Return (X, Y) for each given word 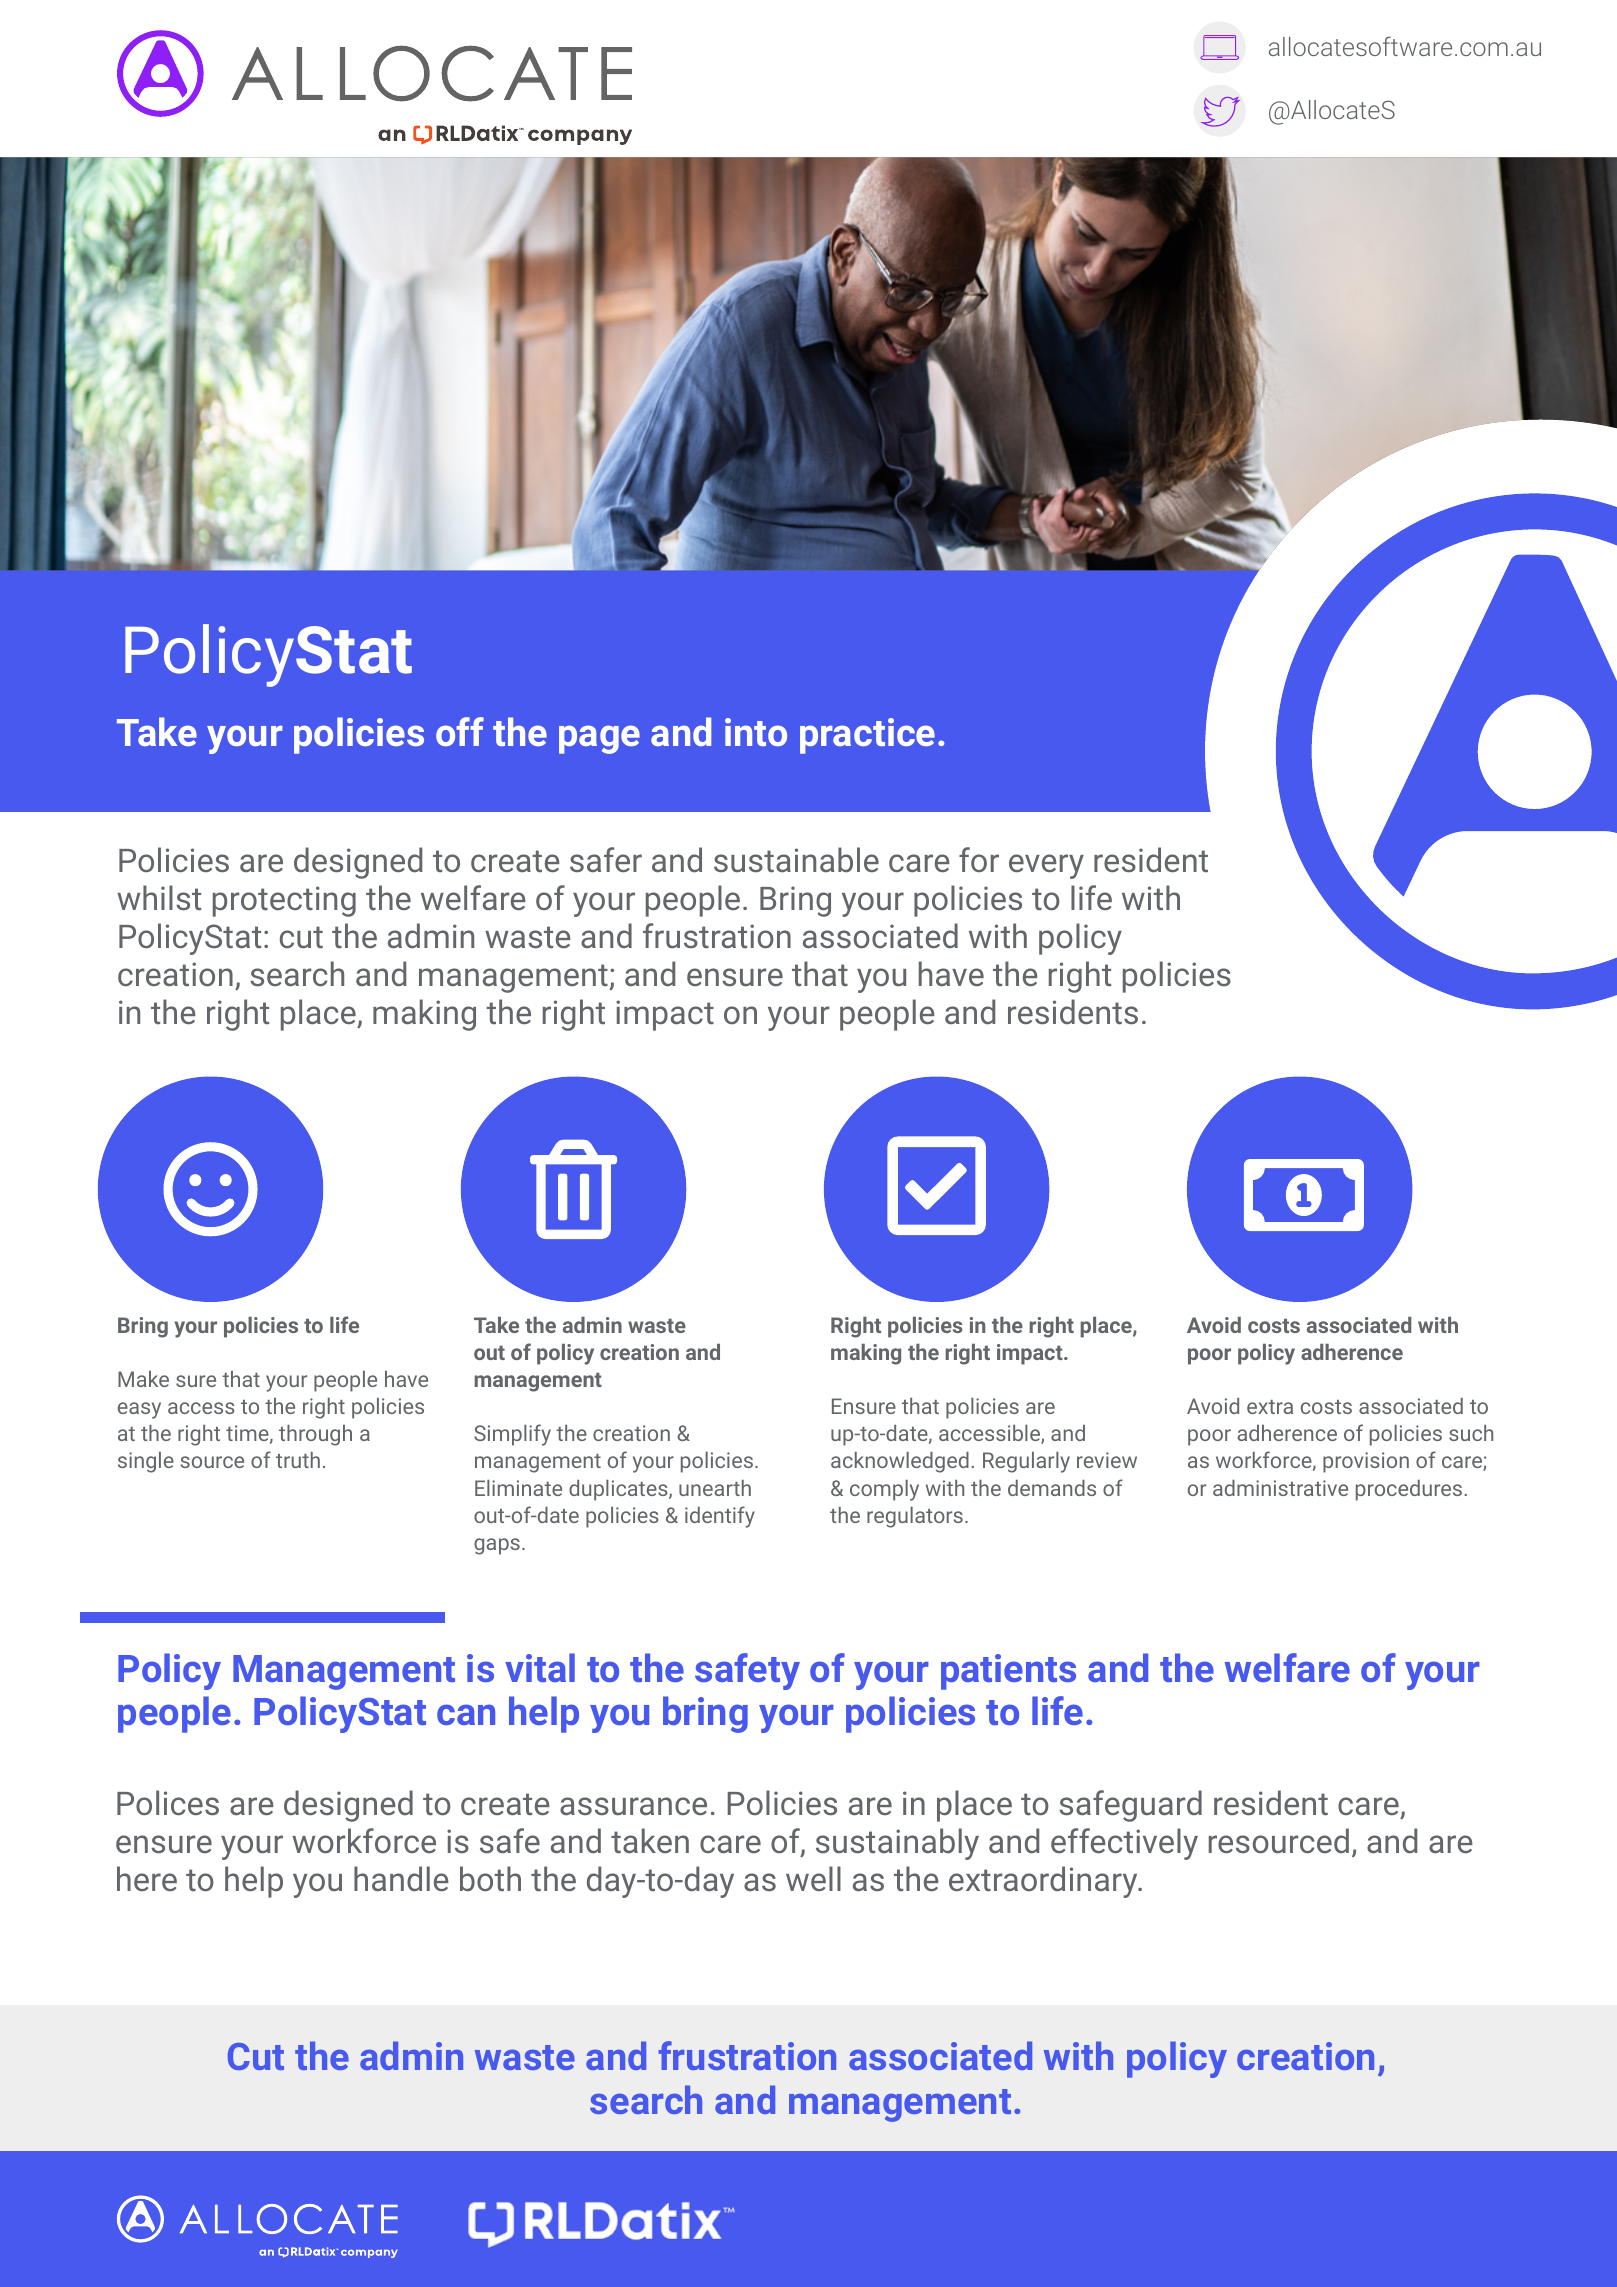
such (1471, 1433)
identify (720, 1517)
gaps (497, 1546)
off (460, 731)
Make (143, 1379)
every (1046, 866)
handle (401, 1878)
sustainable (796, 859)
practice (867, 736)
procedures (1410, 1490)
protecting (284, 901)
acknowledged (900, 1462)
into (756, 732)
